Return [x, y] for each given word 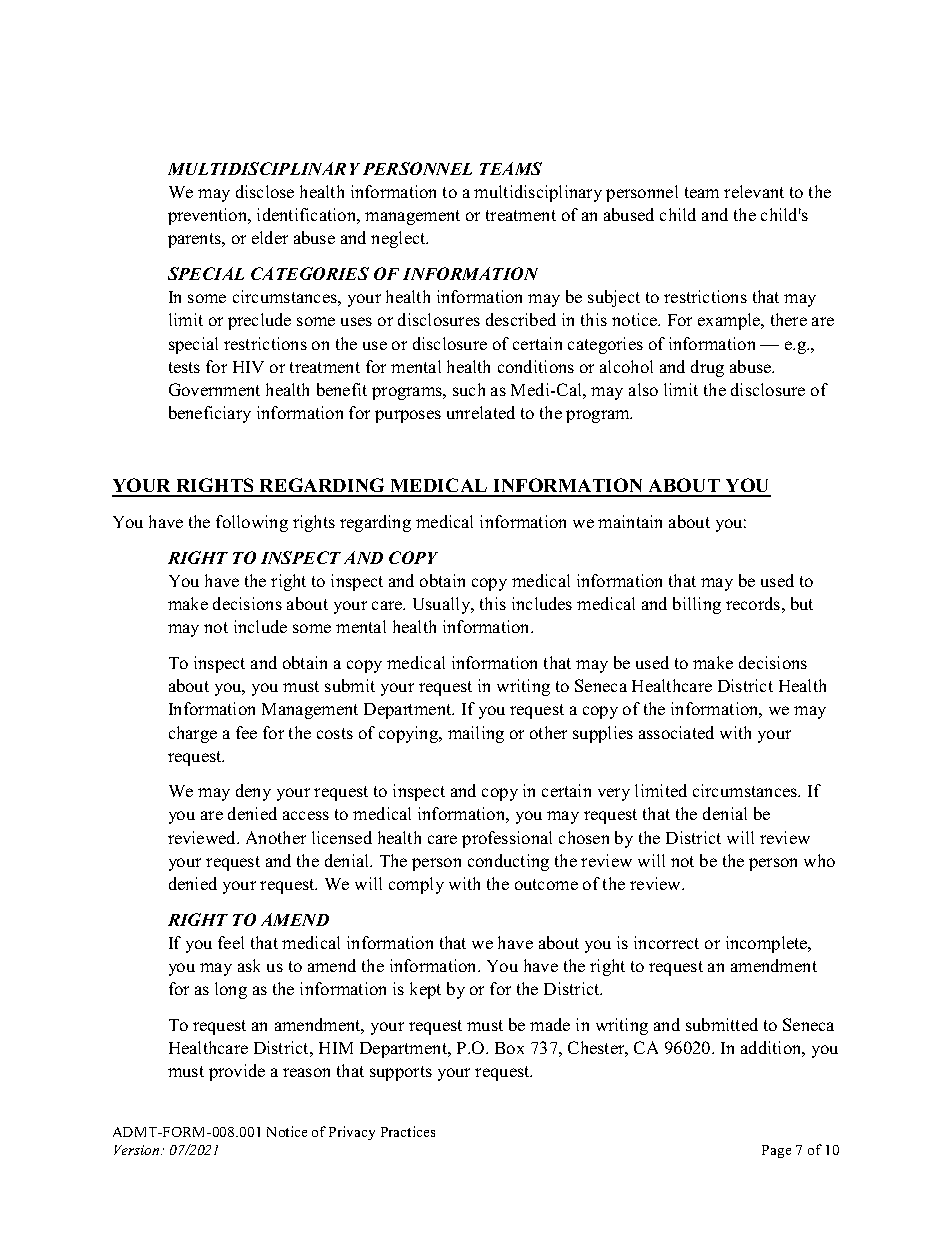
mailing [476, 734]
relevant [754, 191]
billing [697, 605]
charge [193, 734]
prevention [209, 216]
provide [237, 1072]
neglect [399, 239]
